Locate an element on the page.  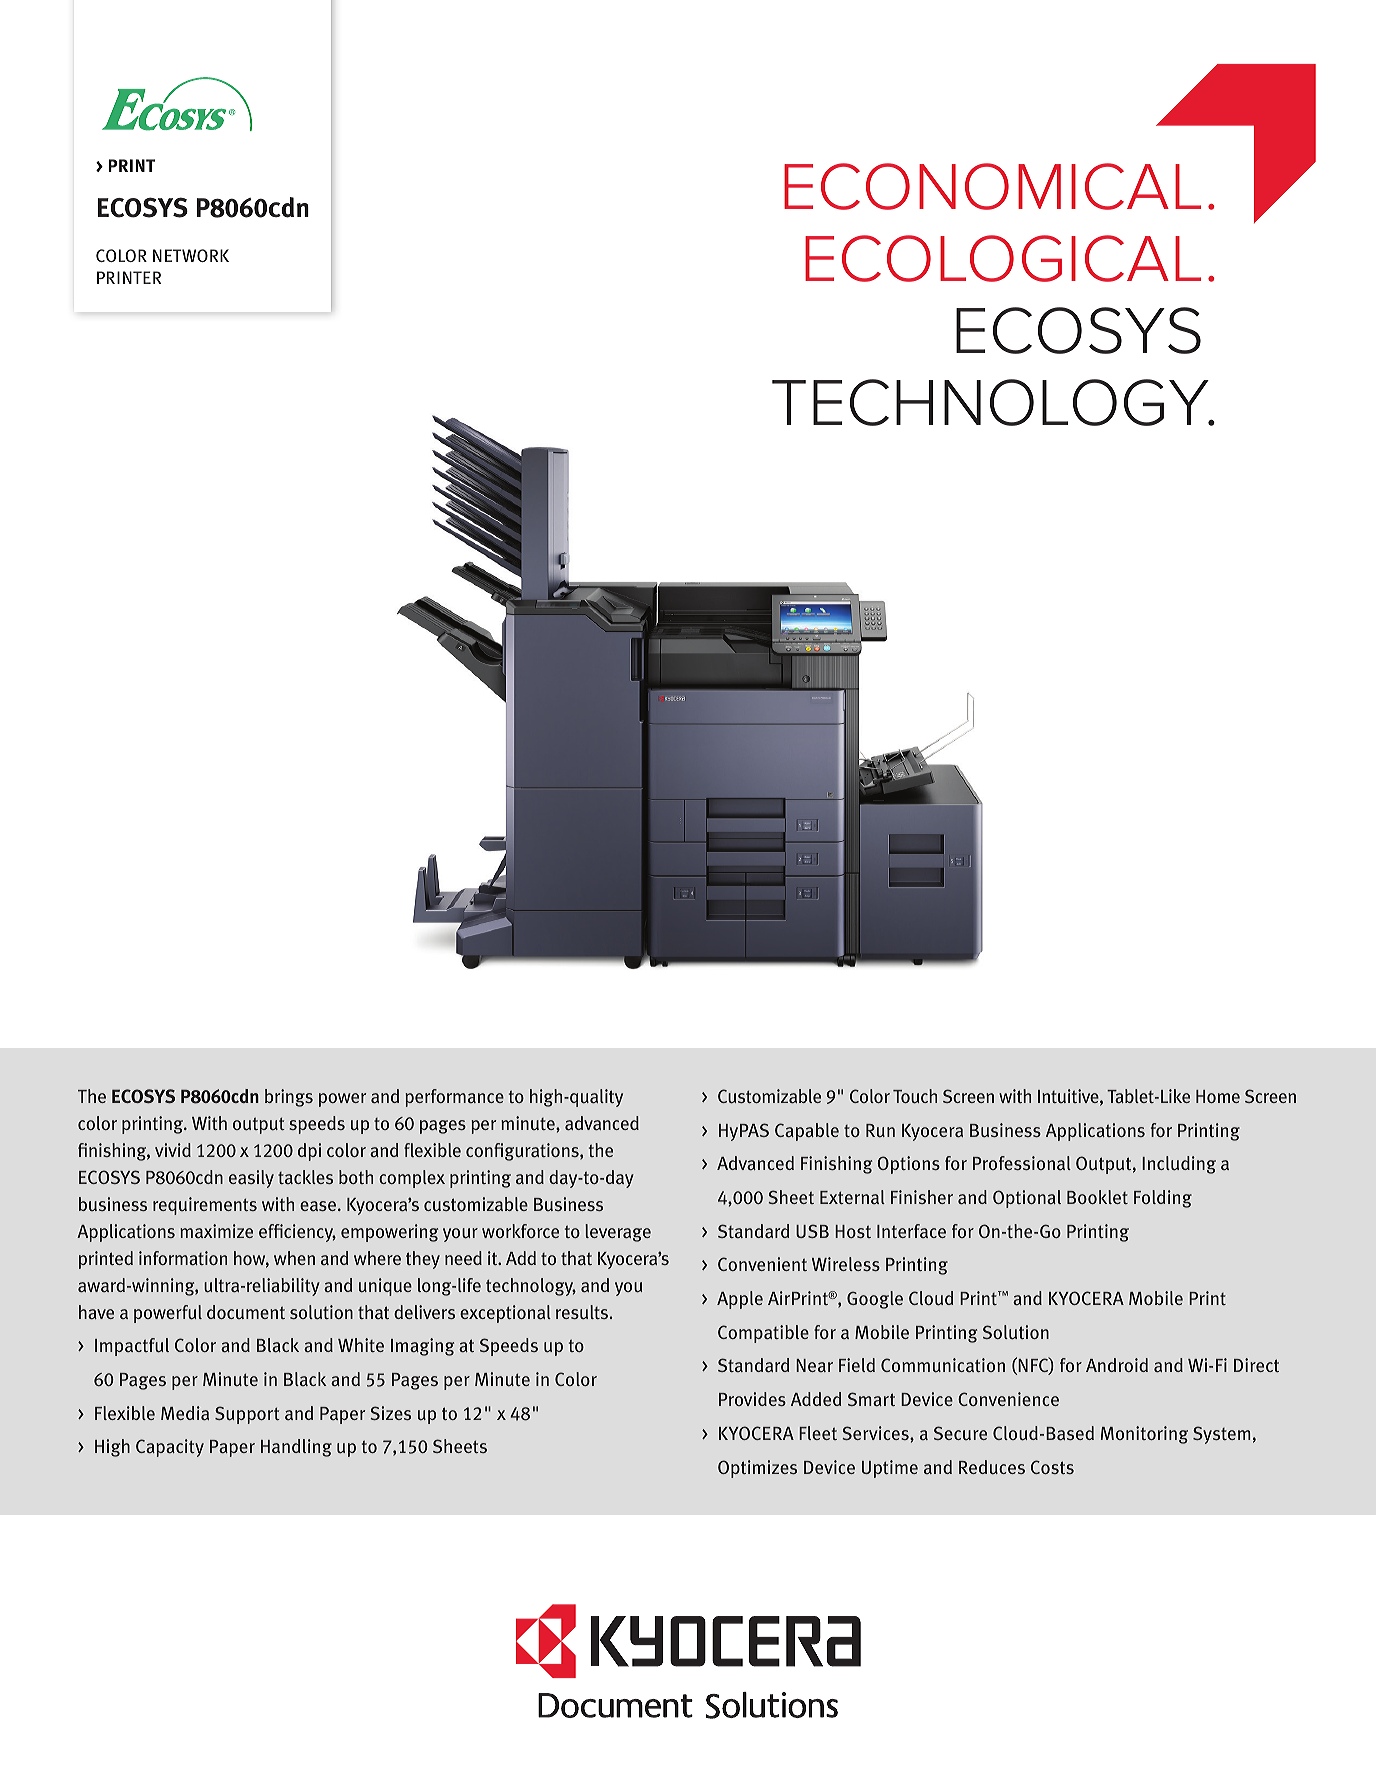
NETWORK is located at coordinates (191, 255).
